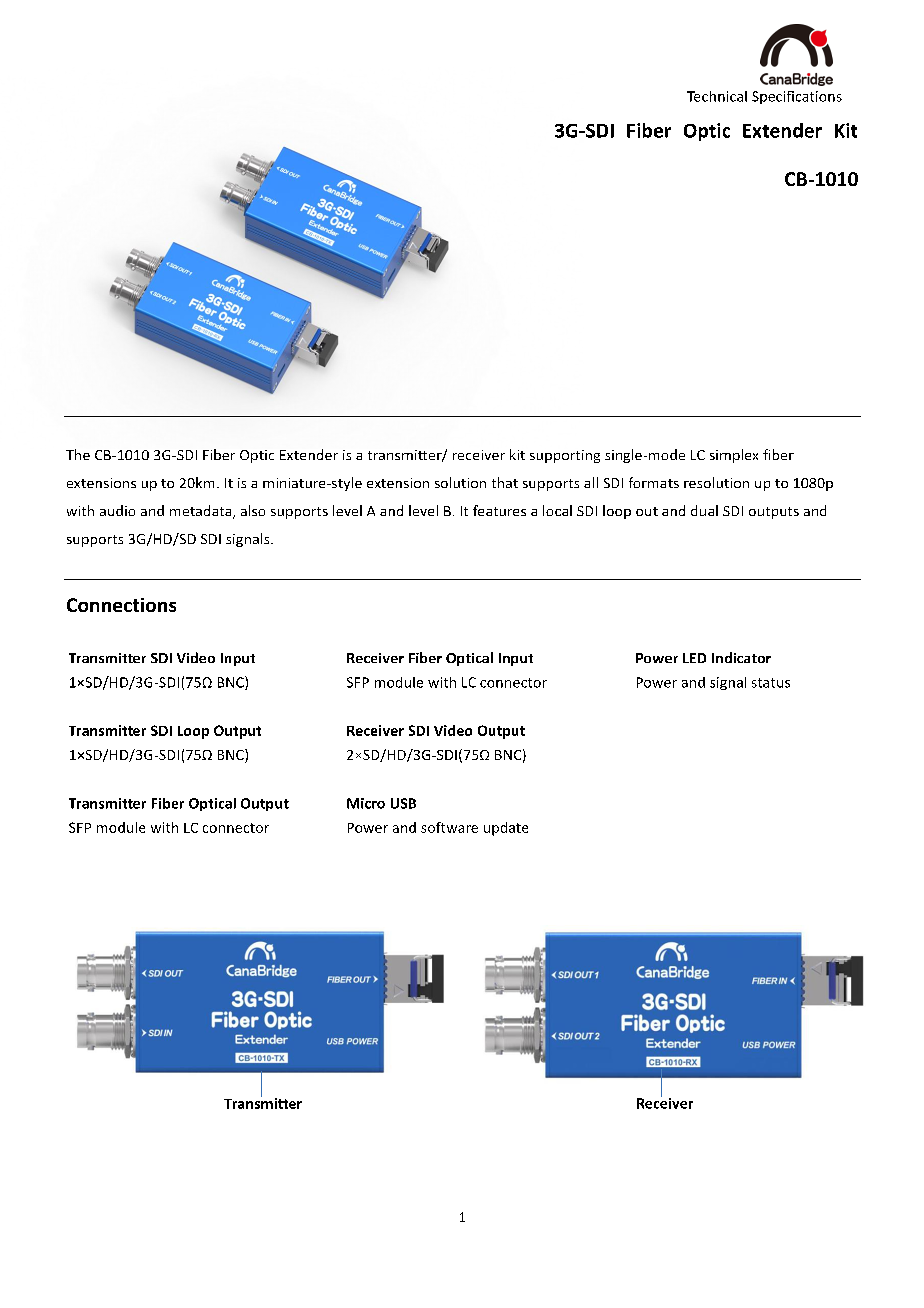  I want to click on formats, so click(654, 482).
